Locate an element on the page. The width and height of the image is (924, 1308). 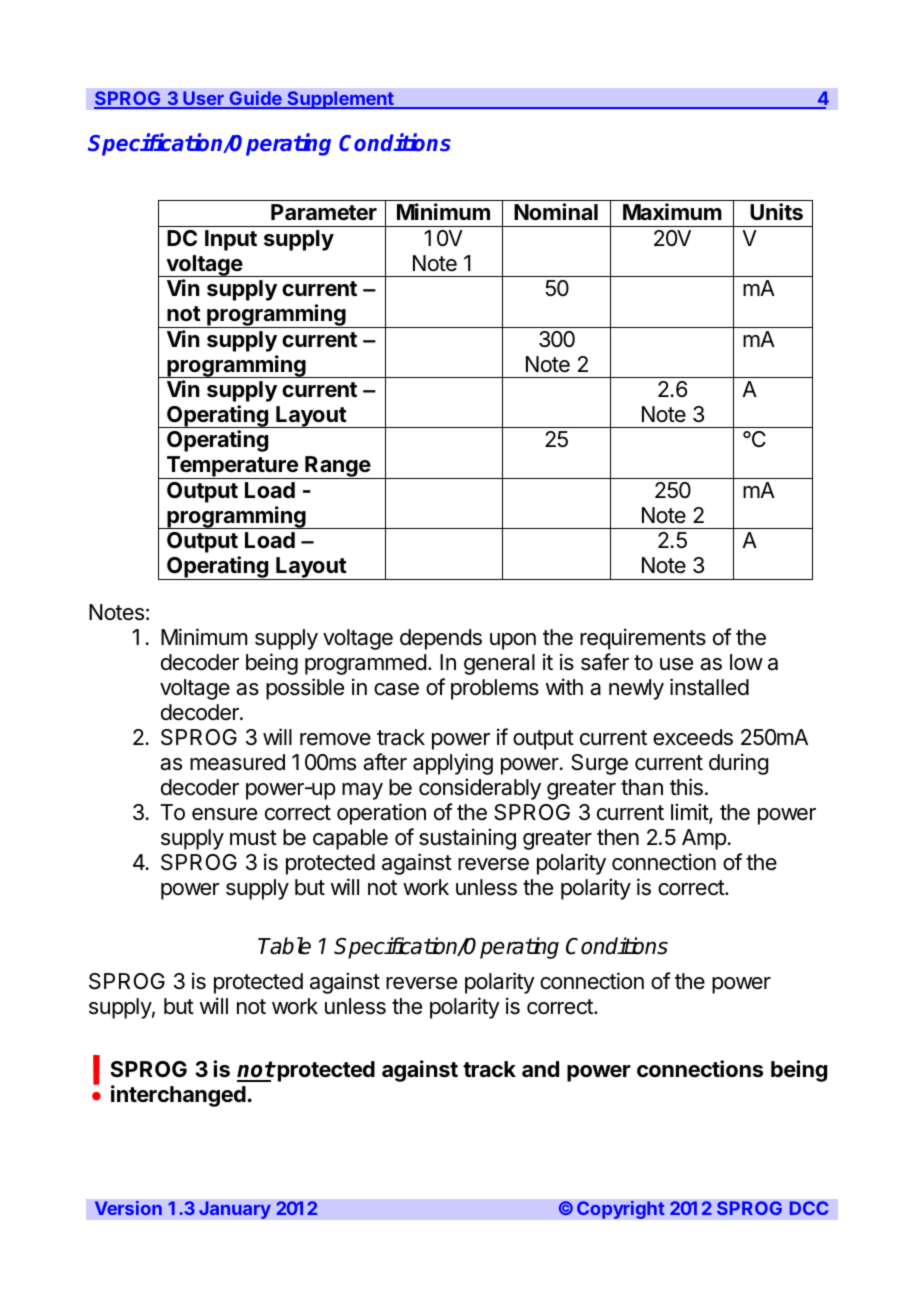
Amp is located at coordinates (704, 839).
